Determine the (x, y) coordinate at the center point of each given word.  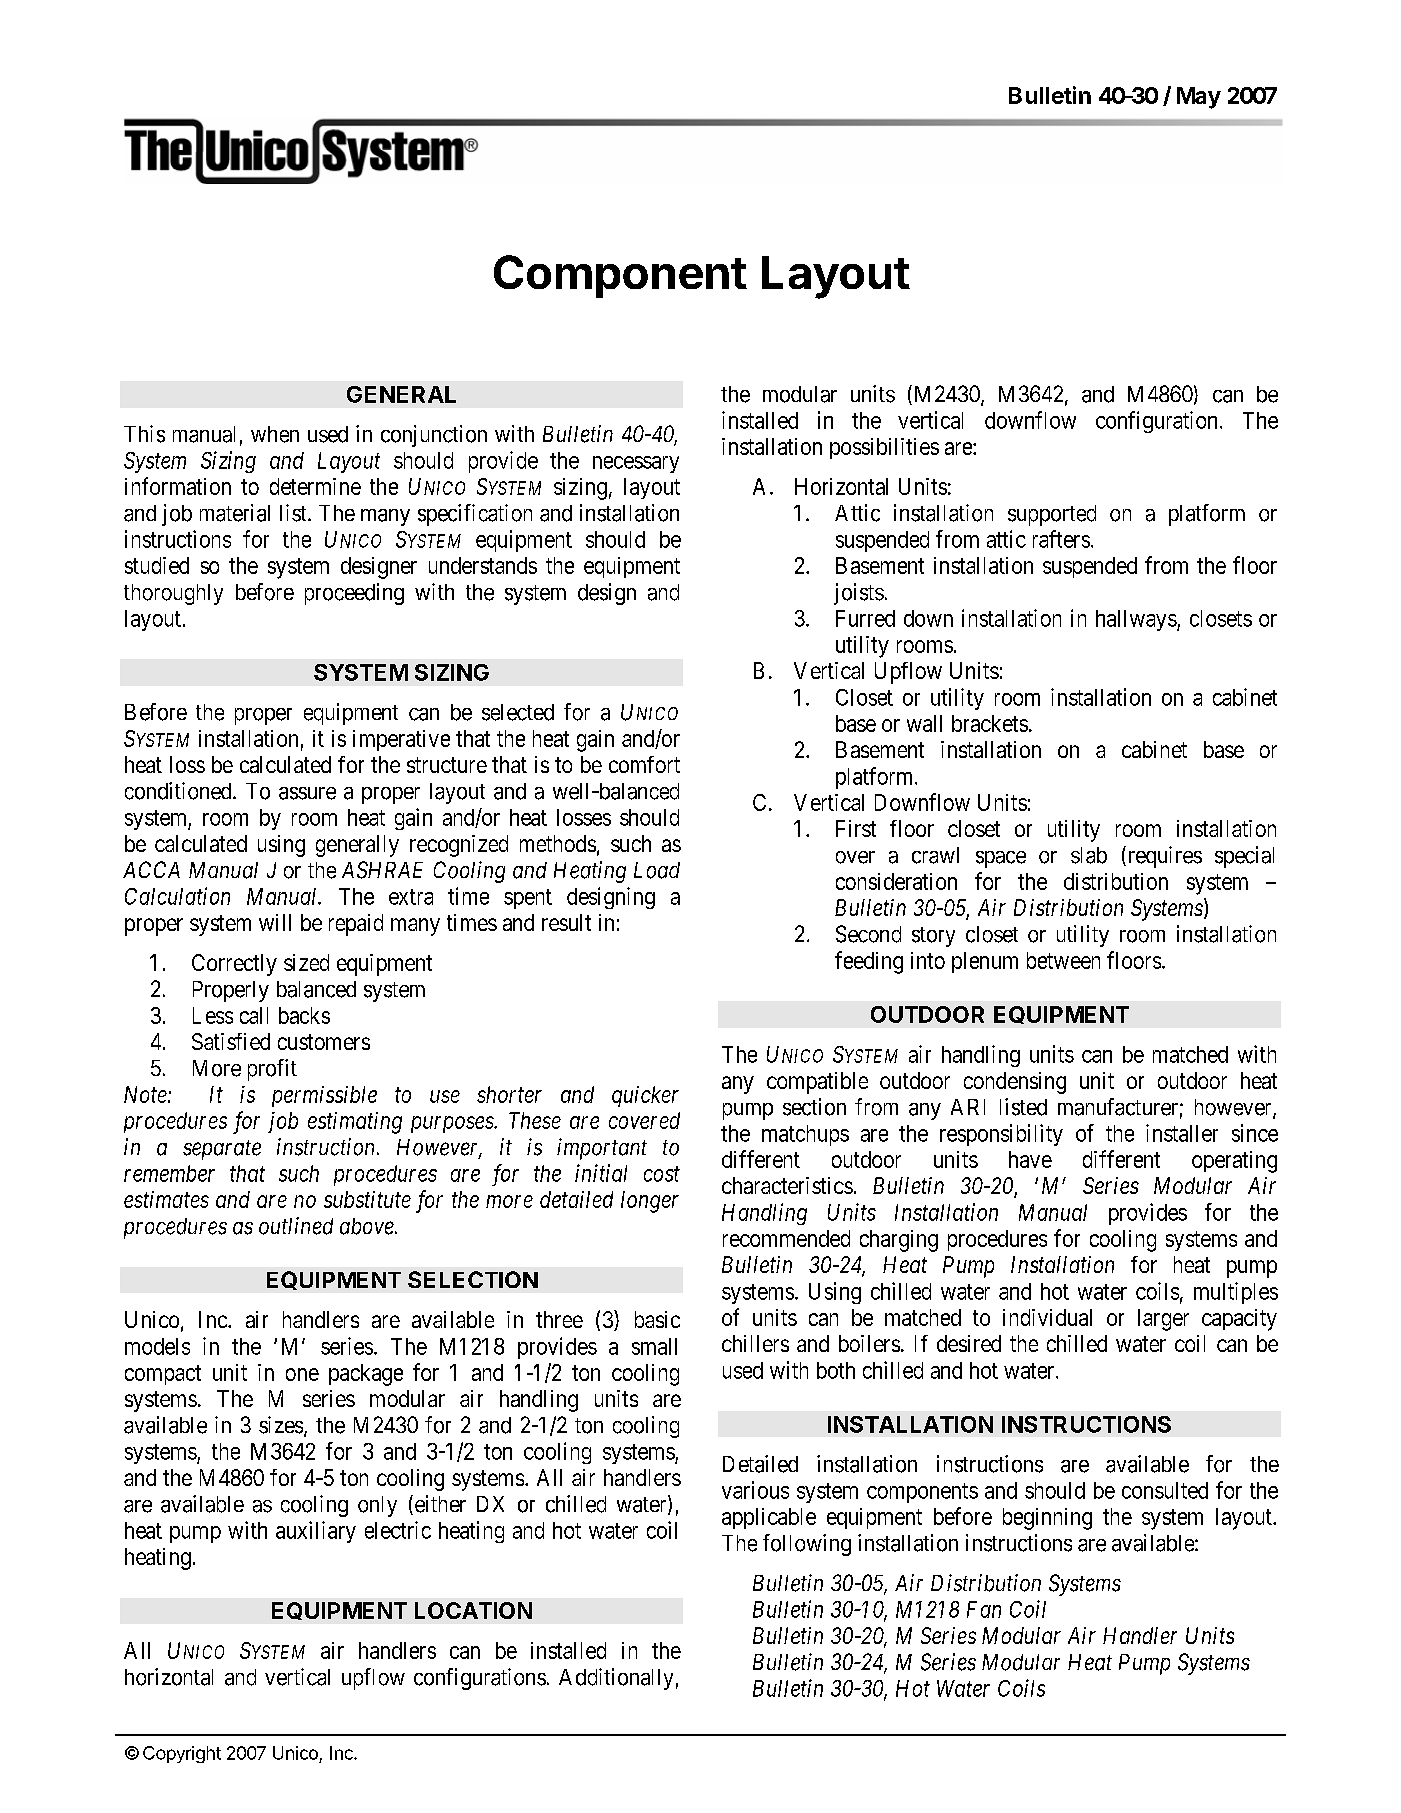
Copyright (182, 1754)
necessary (636, 464)
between (1063, 960)
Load (657, 870)
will (275, 922)
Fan (984, 1609)
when (275, 434)
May (1199, 98)
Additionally (616, 1679)
